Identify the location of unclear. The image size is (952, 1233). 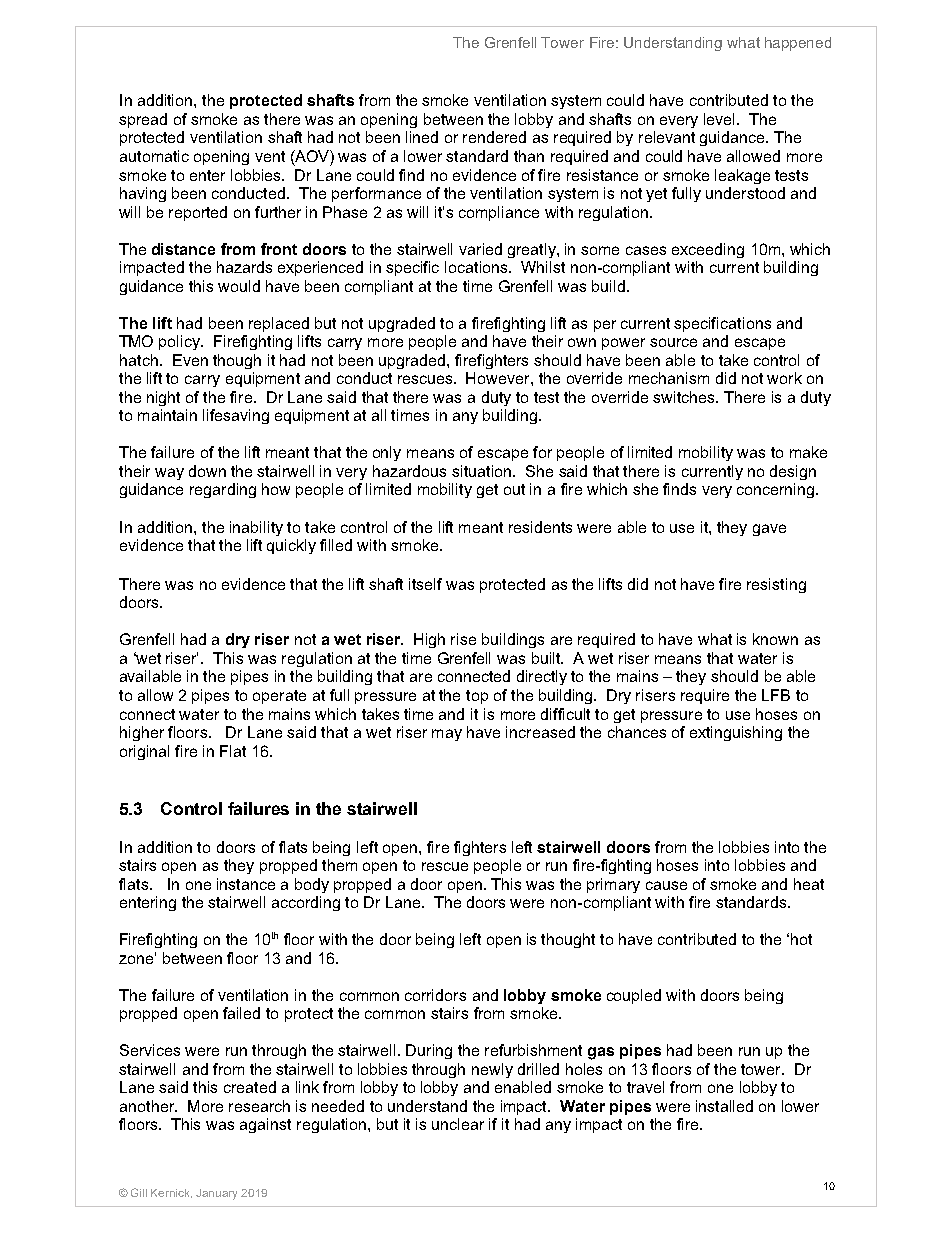
(458, 1124).
